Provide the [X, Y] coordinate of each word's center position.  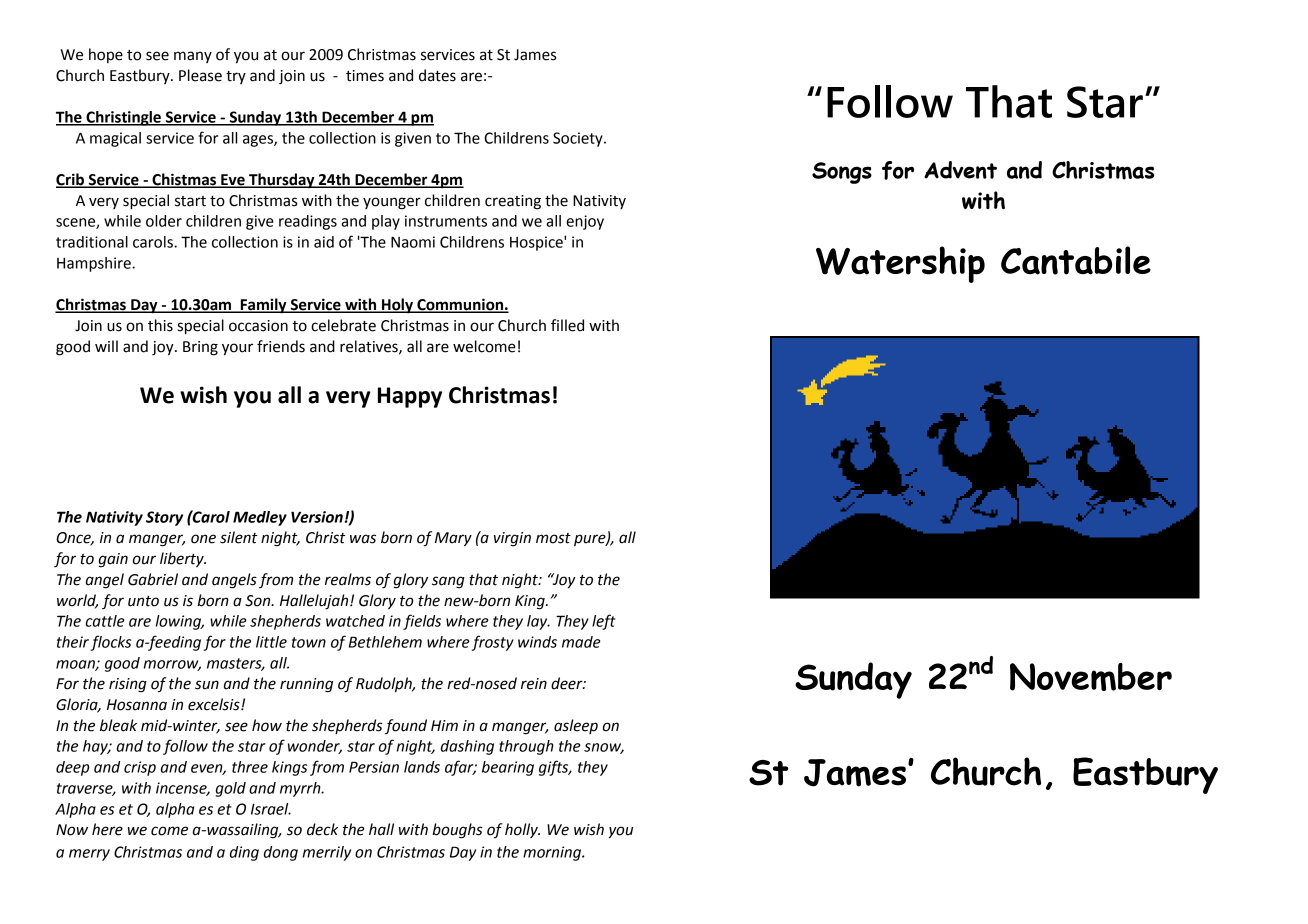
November [1091, 677]
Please [200, 75]
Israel [271, 809]
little [271, 642]
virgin [512, 539]
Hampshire [95, 264]
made [581, 642]
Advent [960, 170]
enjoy [585, 222]
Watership [900, 264]
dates [437, 75]
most [553, 538]
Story [164, 518]
